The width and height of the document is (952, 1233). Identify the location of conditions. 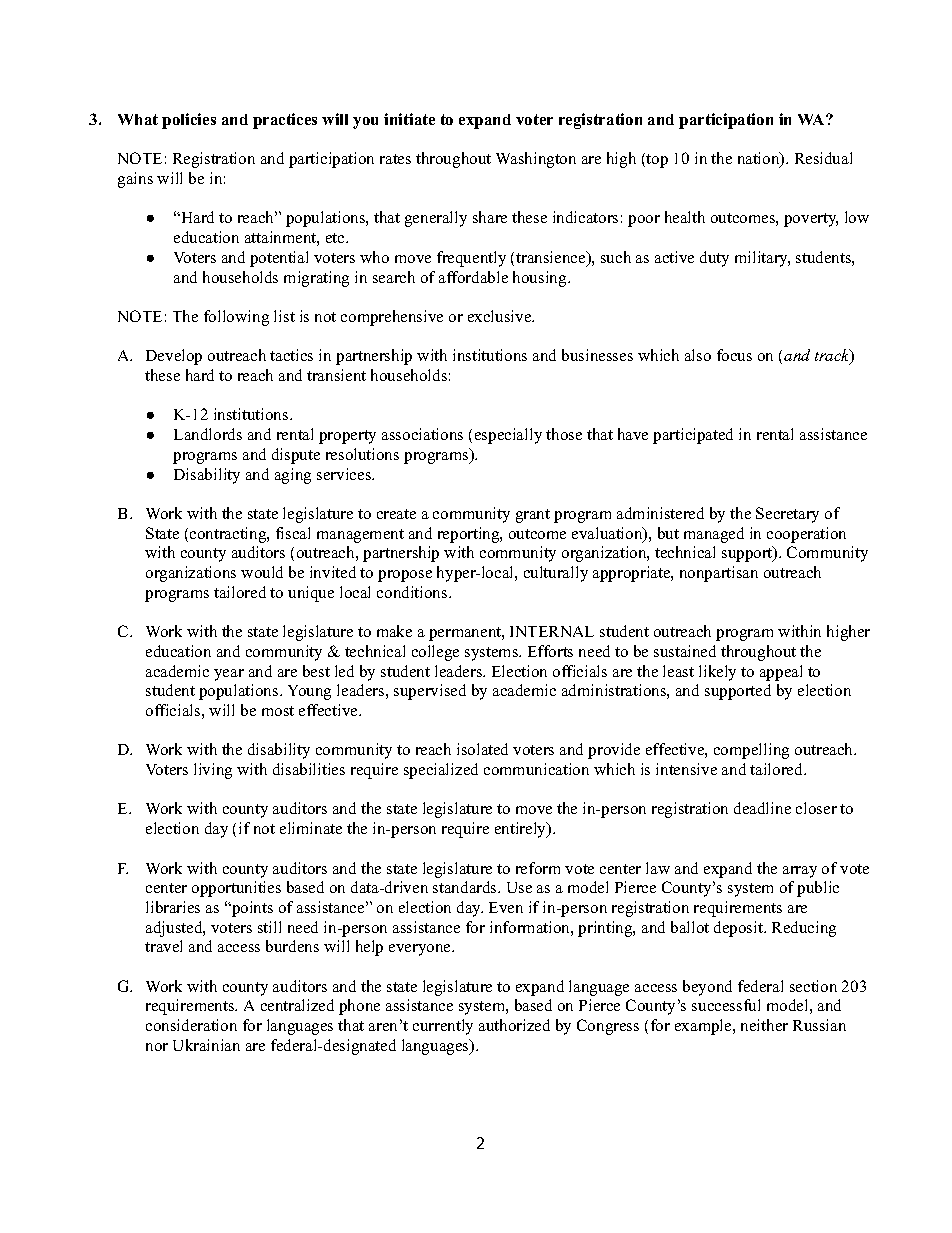
(413, 592).
